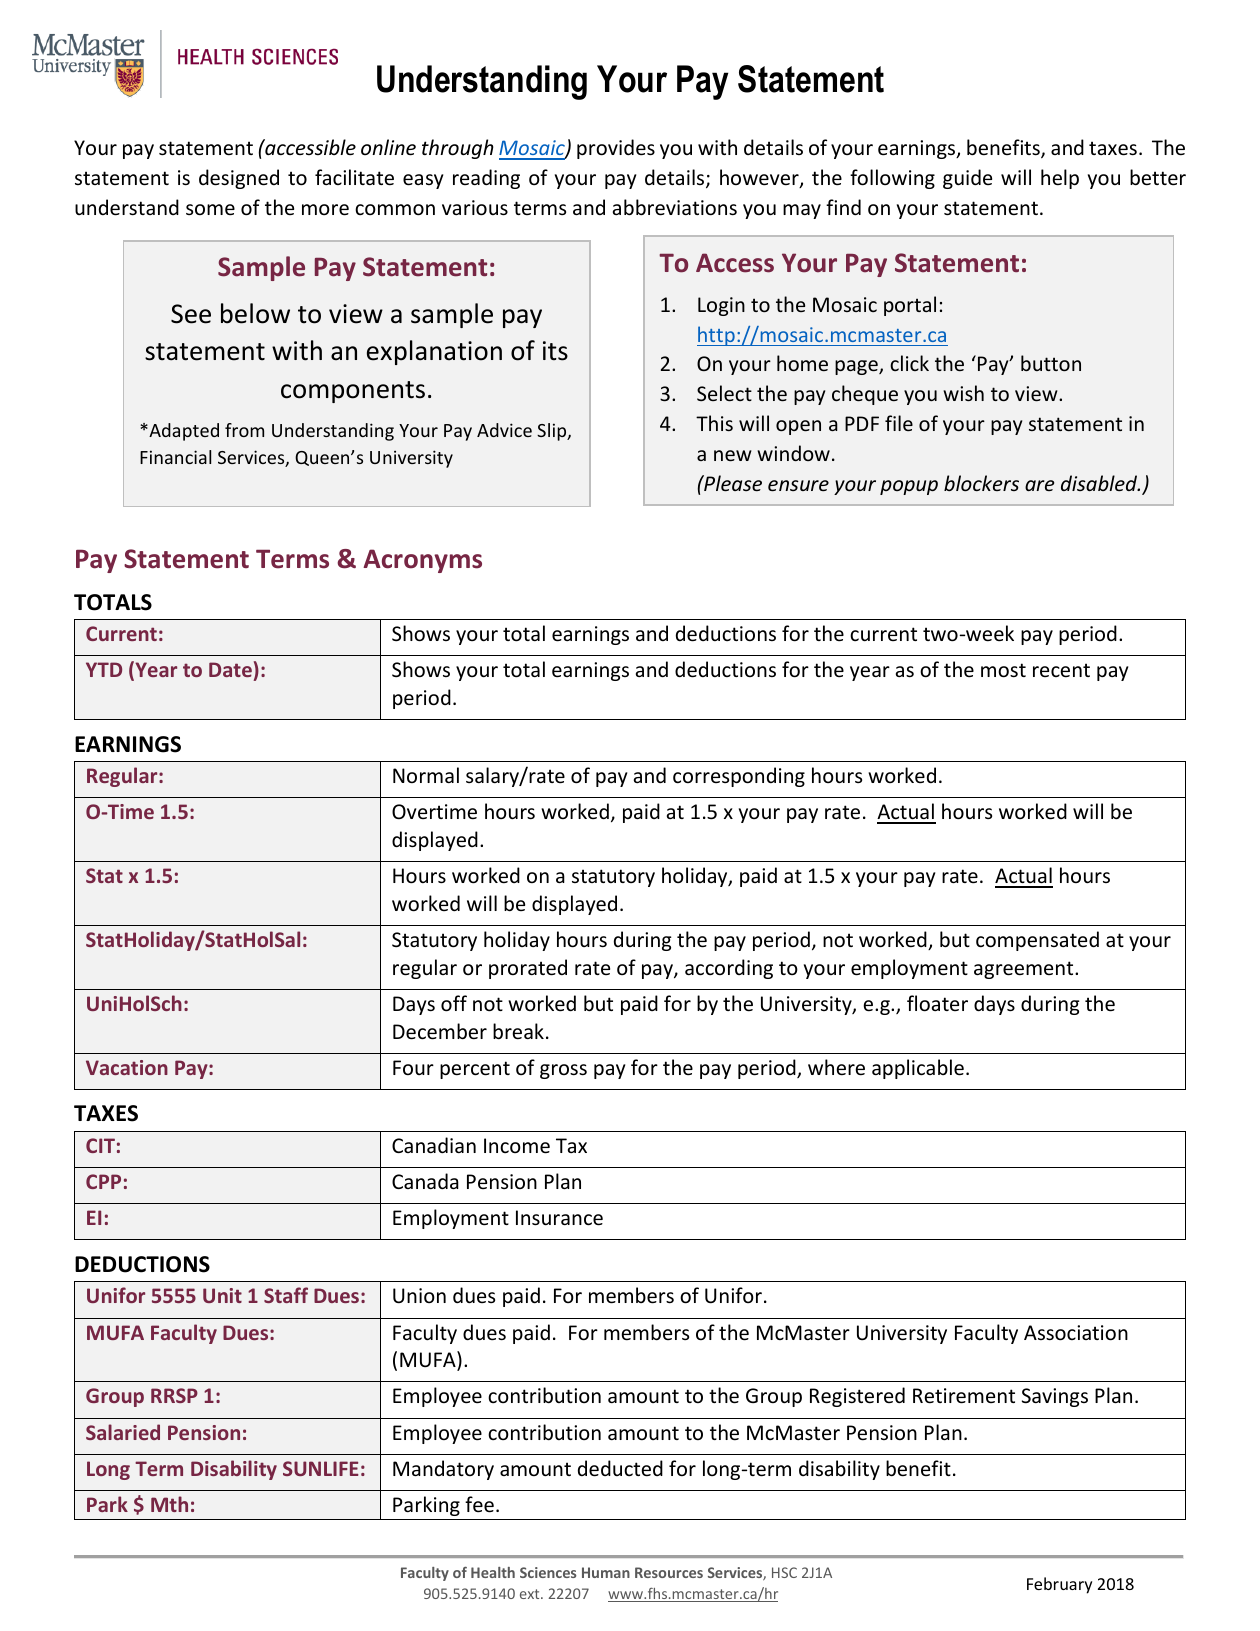 The height and width of the screenshot is (1631, 1260). Describe the element at coordinates (559, 1218) in the screenshot. I see `Insurance` at that location.
